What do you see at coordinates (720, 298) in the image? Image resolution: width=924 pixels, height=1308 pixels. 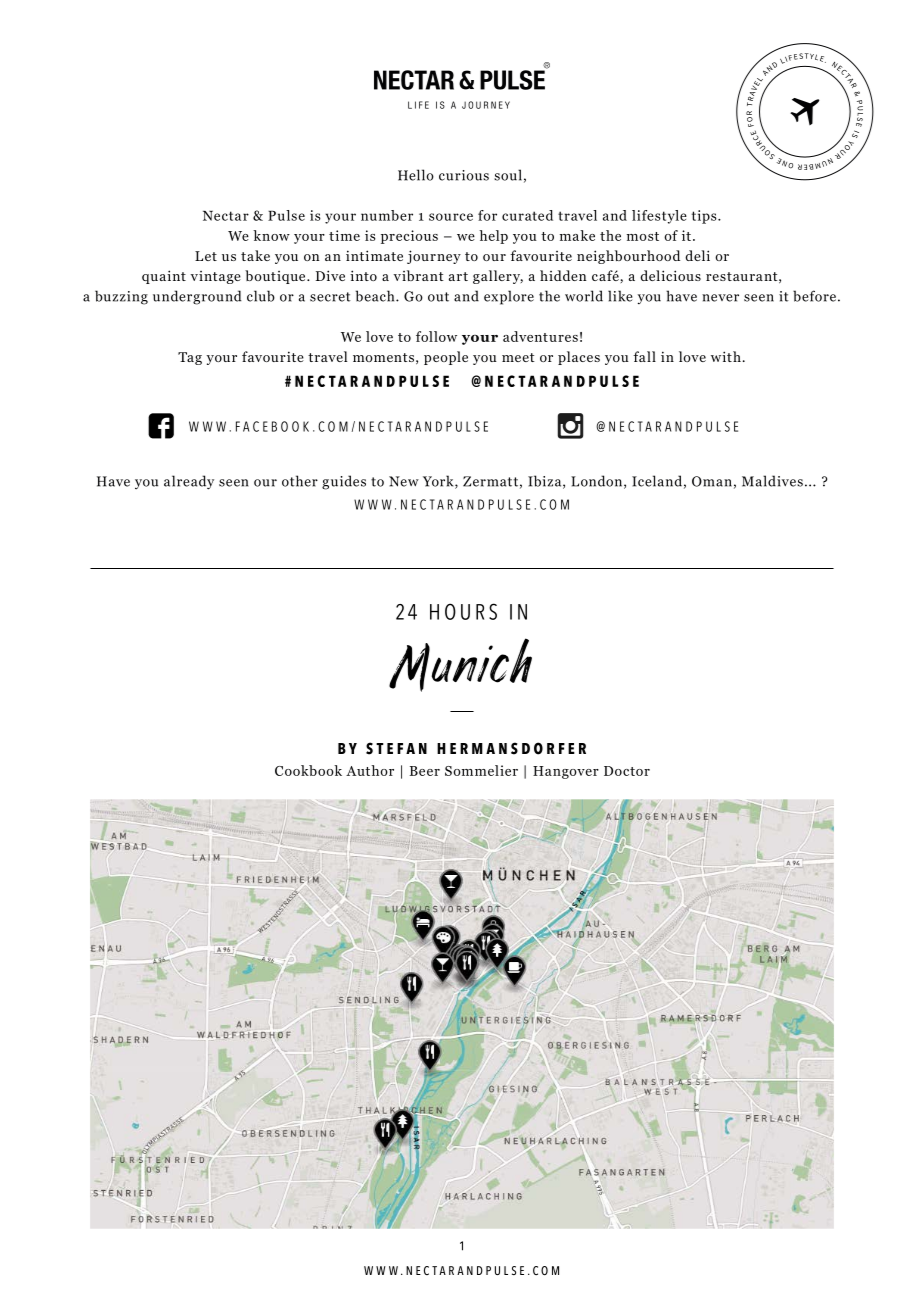 I see `never` at bounding box center [720, 298].
